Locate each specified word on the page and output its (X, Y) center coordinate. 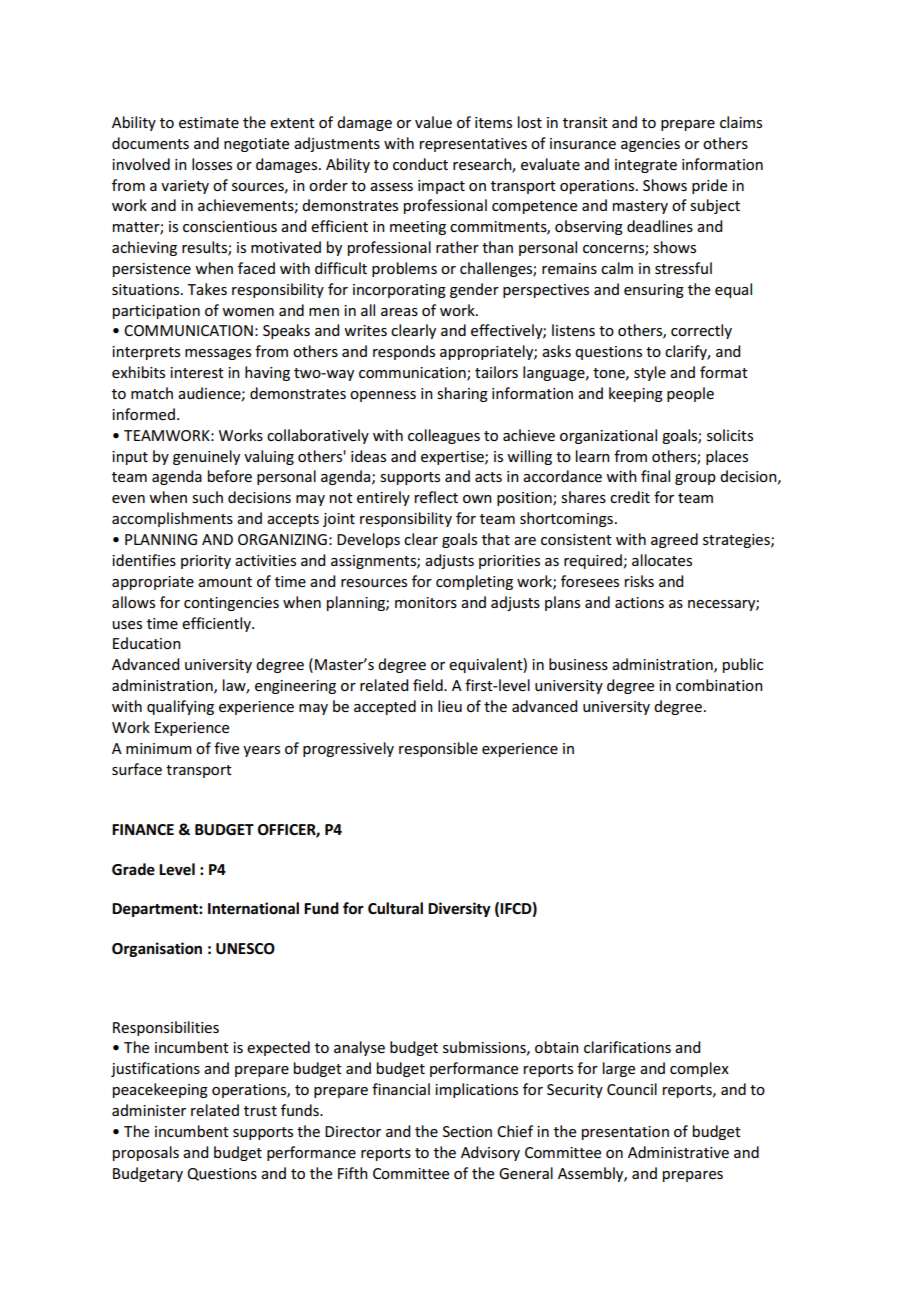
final (655, 476)
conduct (420, 164)
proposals (146, 1153)
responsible (438, 749)
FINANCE (143, 829)
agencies (650, 145)
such (207, 497)
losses (212, 164)
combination (719, 685)
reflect (436, 497)
